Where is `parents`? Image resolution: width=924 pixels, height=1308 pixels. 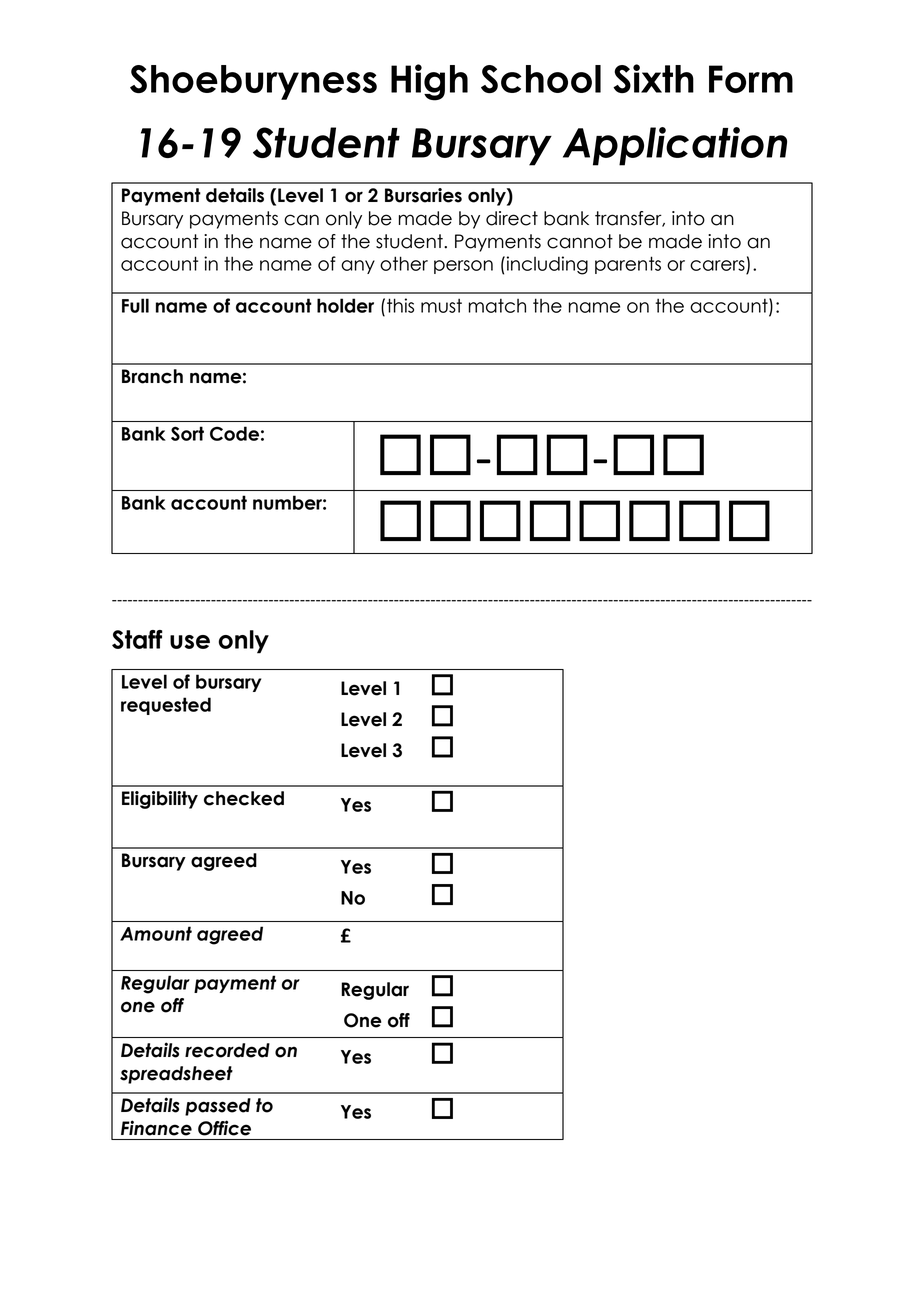 parents is located at coordinates (628, 265).
